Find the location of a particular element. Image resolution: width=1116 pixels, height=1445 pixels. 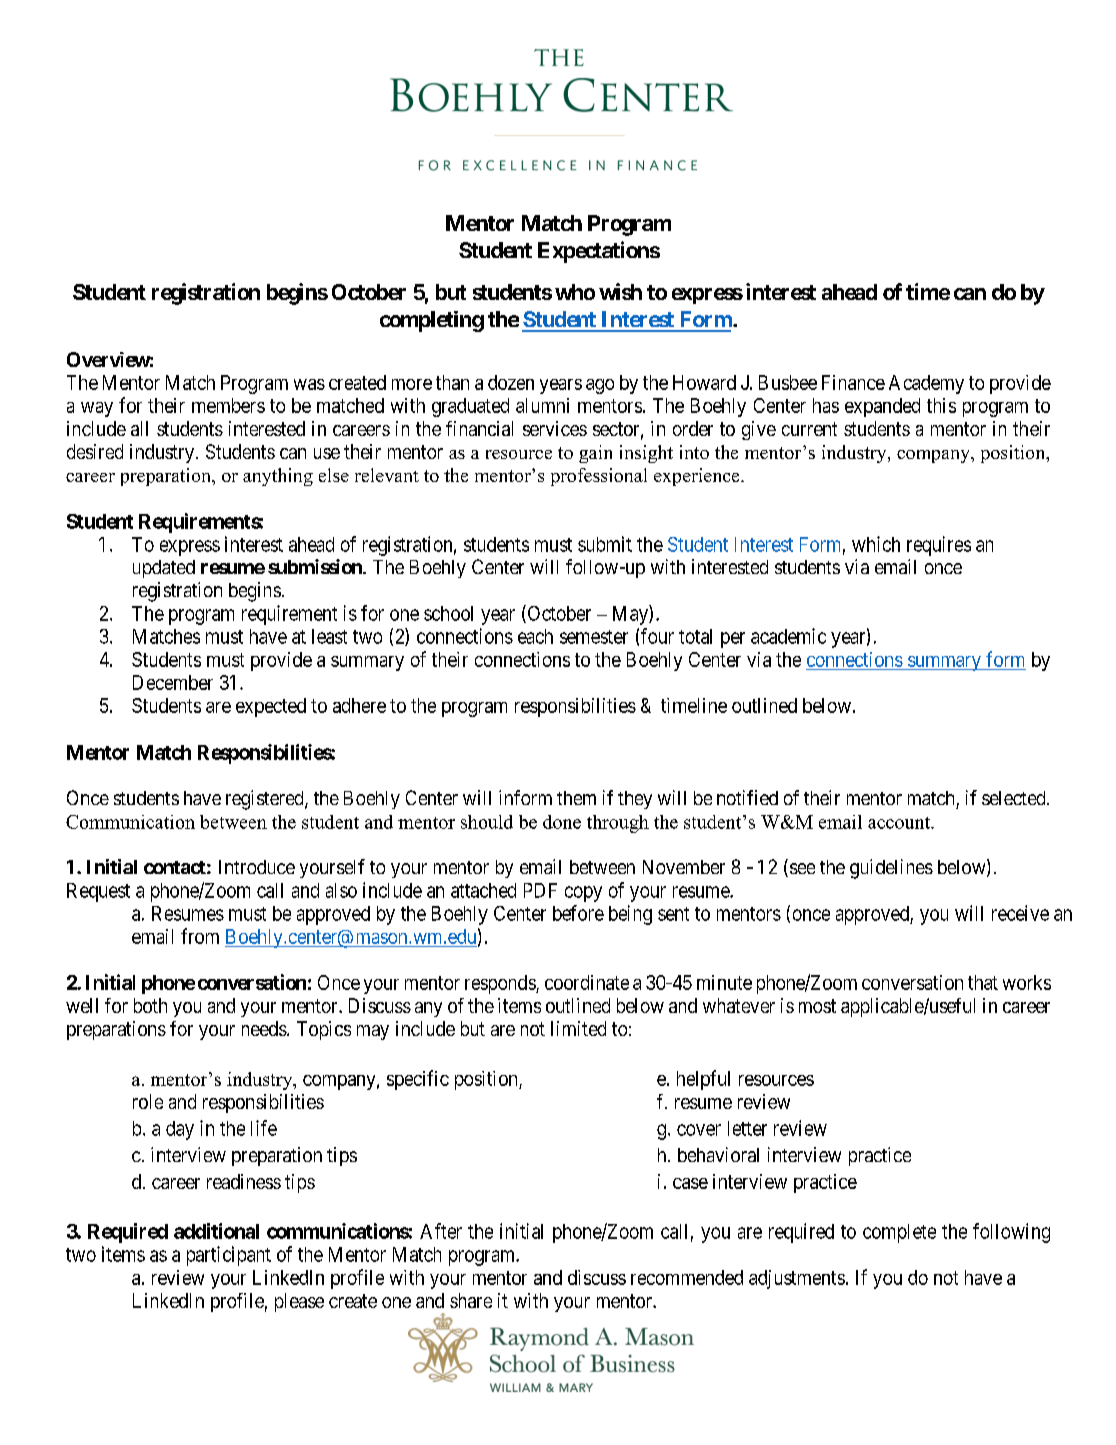

that is located at coordinates (983, 982).
